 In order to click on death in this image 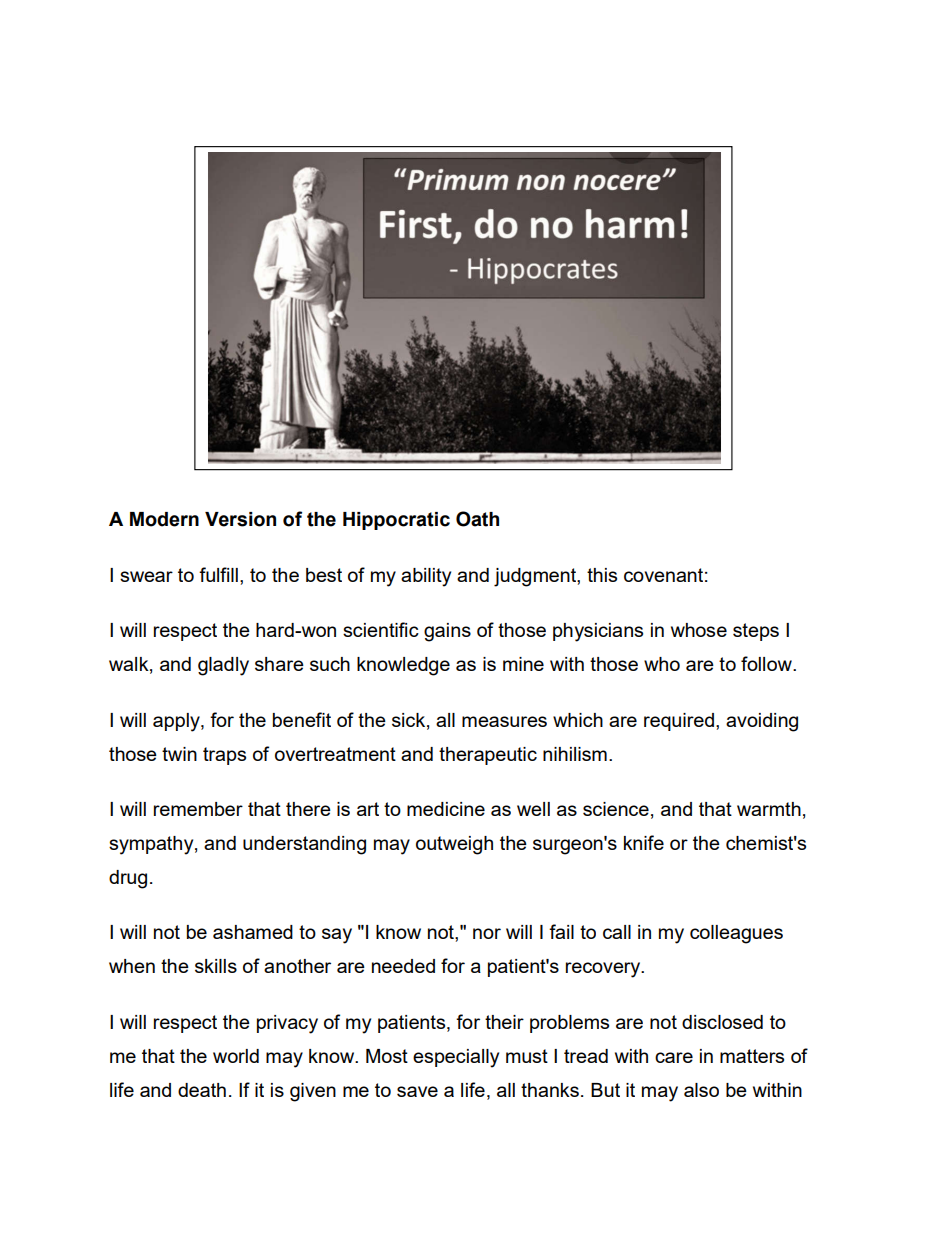, I will do `click(202, 1090)`.
